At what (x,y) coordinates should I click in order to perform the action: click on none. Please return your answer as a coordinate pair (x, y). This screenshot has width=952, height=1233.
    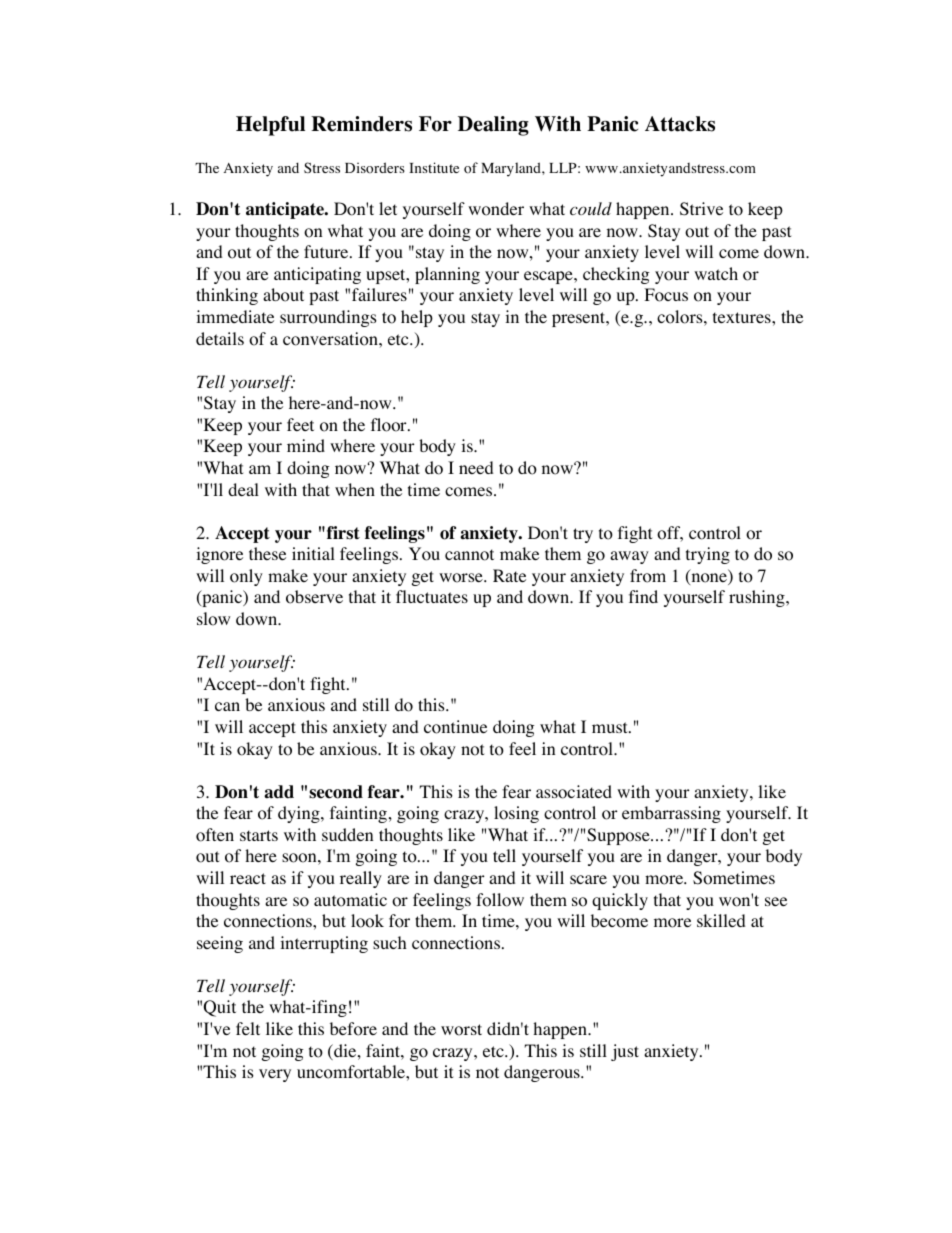
    Looking at the image, I should click on (709, 579).
